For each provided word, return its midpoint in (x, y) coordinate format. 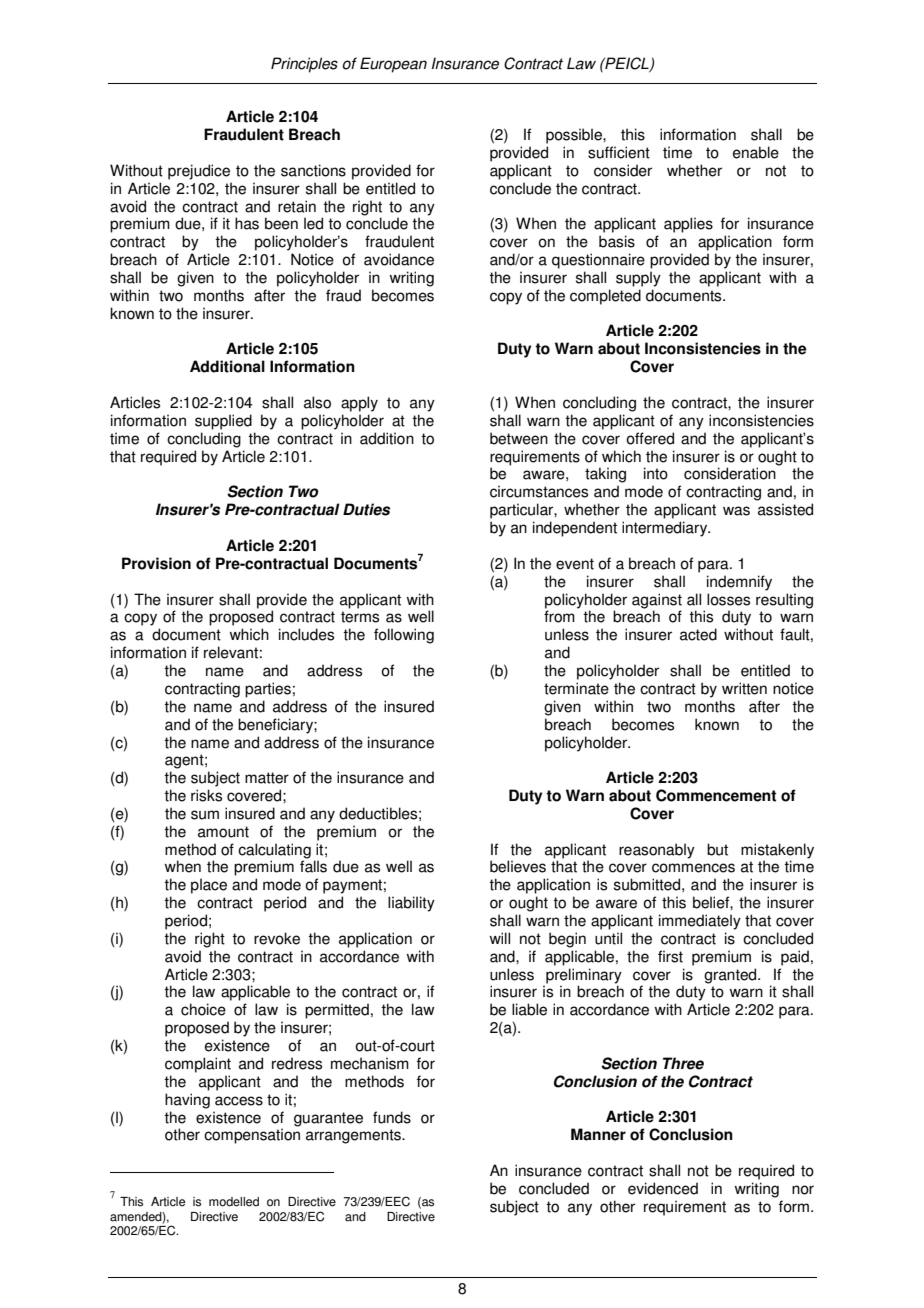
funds (392, 1117)
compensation (252, 1136)
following (404, 636)
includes (306, 634)
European (393, 65)
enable (756, 152)
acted (698, 634)
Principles (304, 65)
